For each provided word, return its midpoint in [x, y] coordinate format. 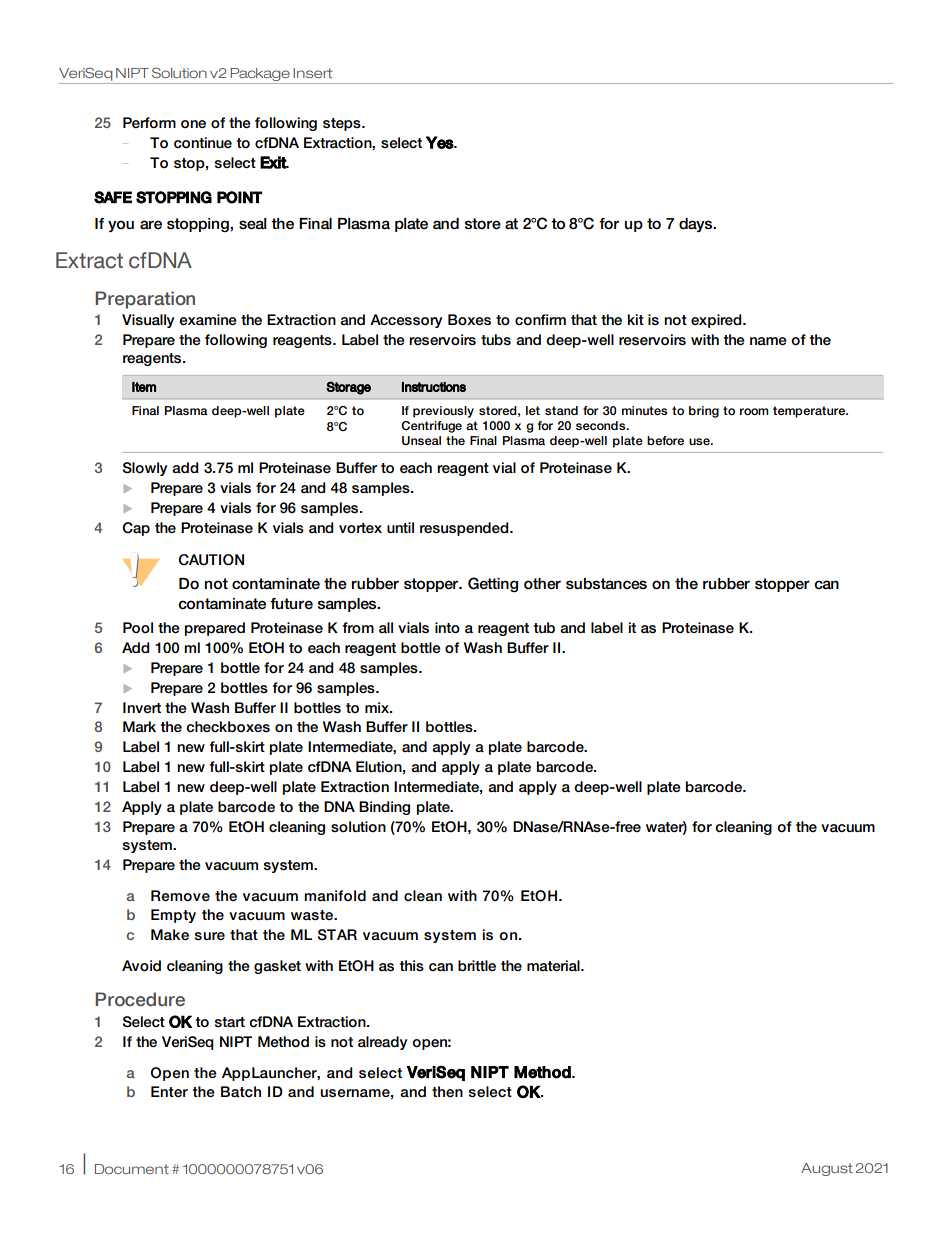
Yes [440, 142]
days [697, 225]
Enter [169, 1091]
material [554, 966]
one [193, 124]
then [447, 1091]
